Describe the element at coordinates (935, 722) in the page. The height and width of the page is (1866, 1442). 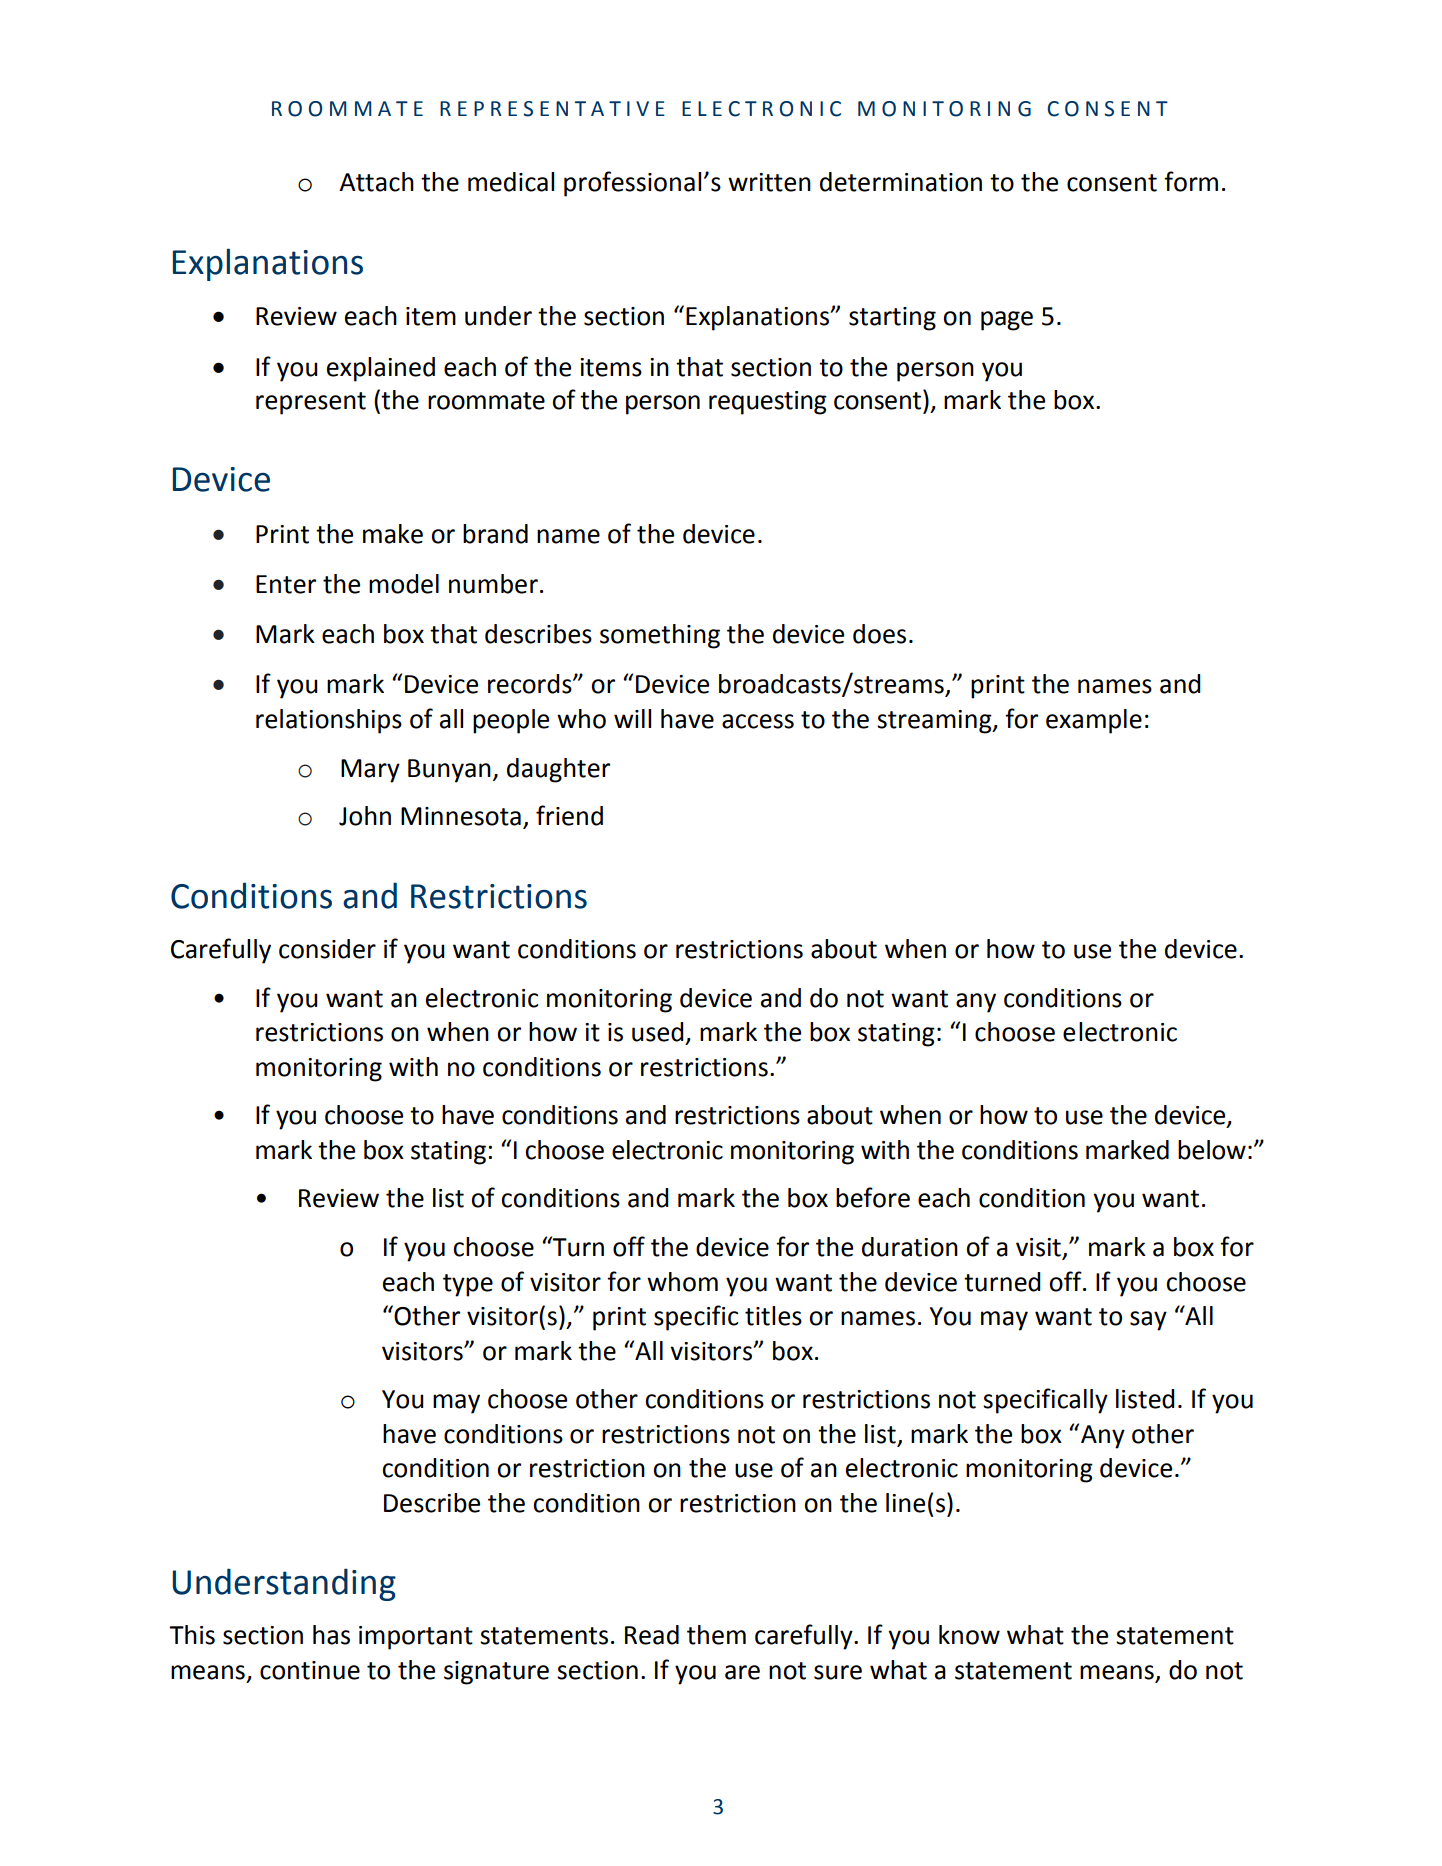
I see `streaming` at that location.
